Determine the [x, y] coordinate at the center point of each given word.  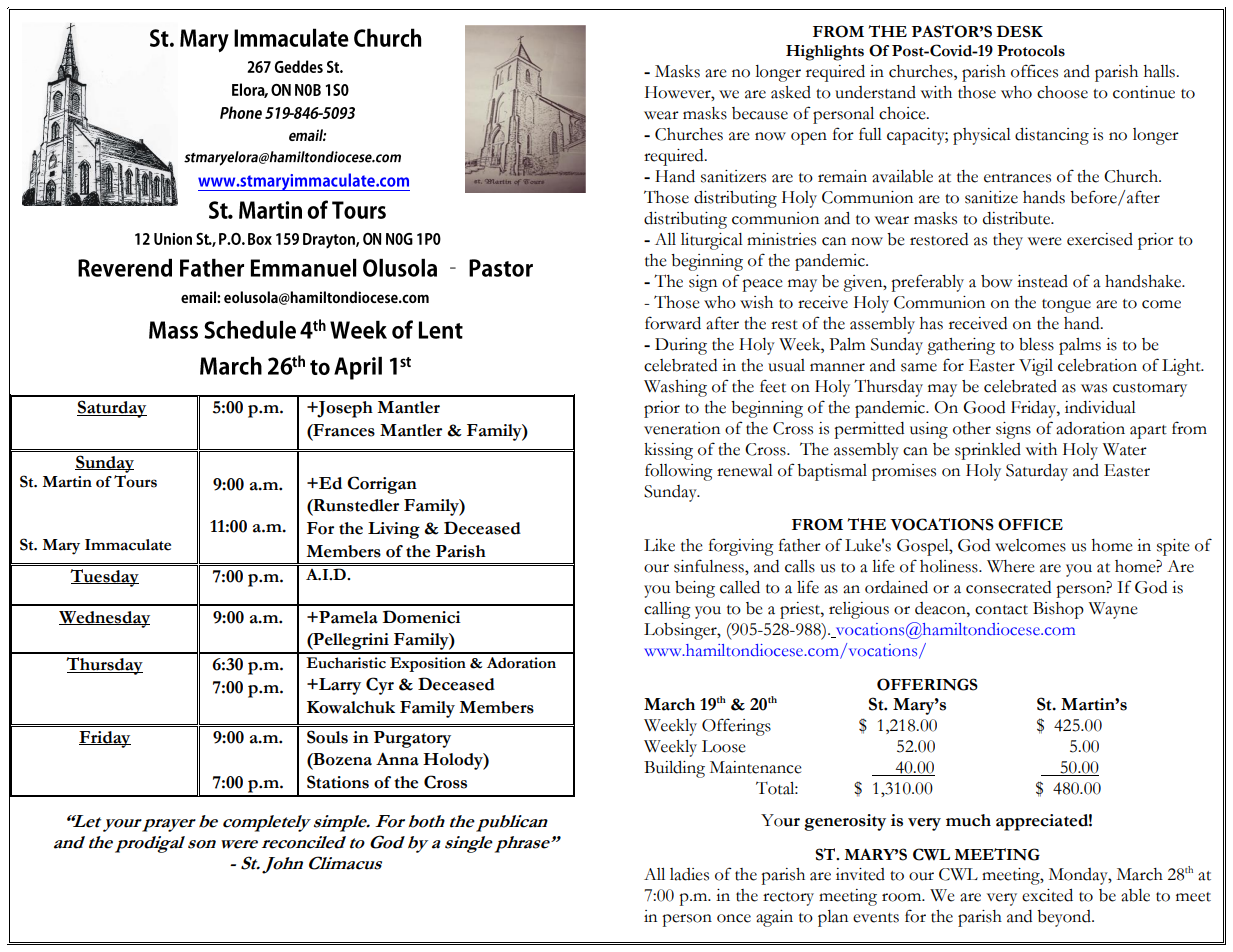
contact [1001, 610]
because [760, 113]
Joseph [344, 409]
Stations [338, 782]
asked [791, 92]
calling [667, 610]
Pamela [347, 617]
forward [673, 323]
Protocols [1031, 51]
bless [1036, 344]
